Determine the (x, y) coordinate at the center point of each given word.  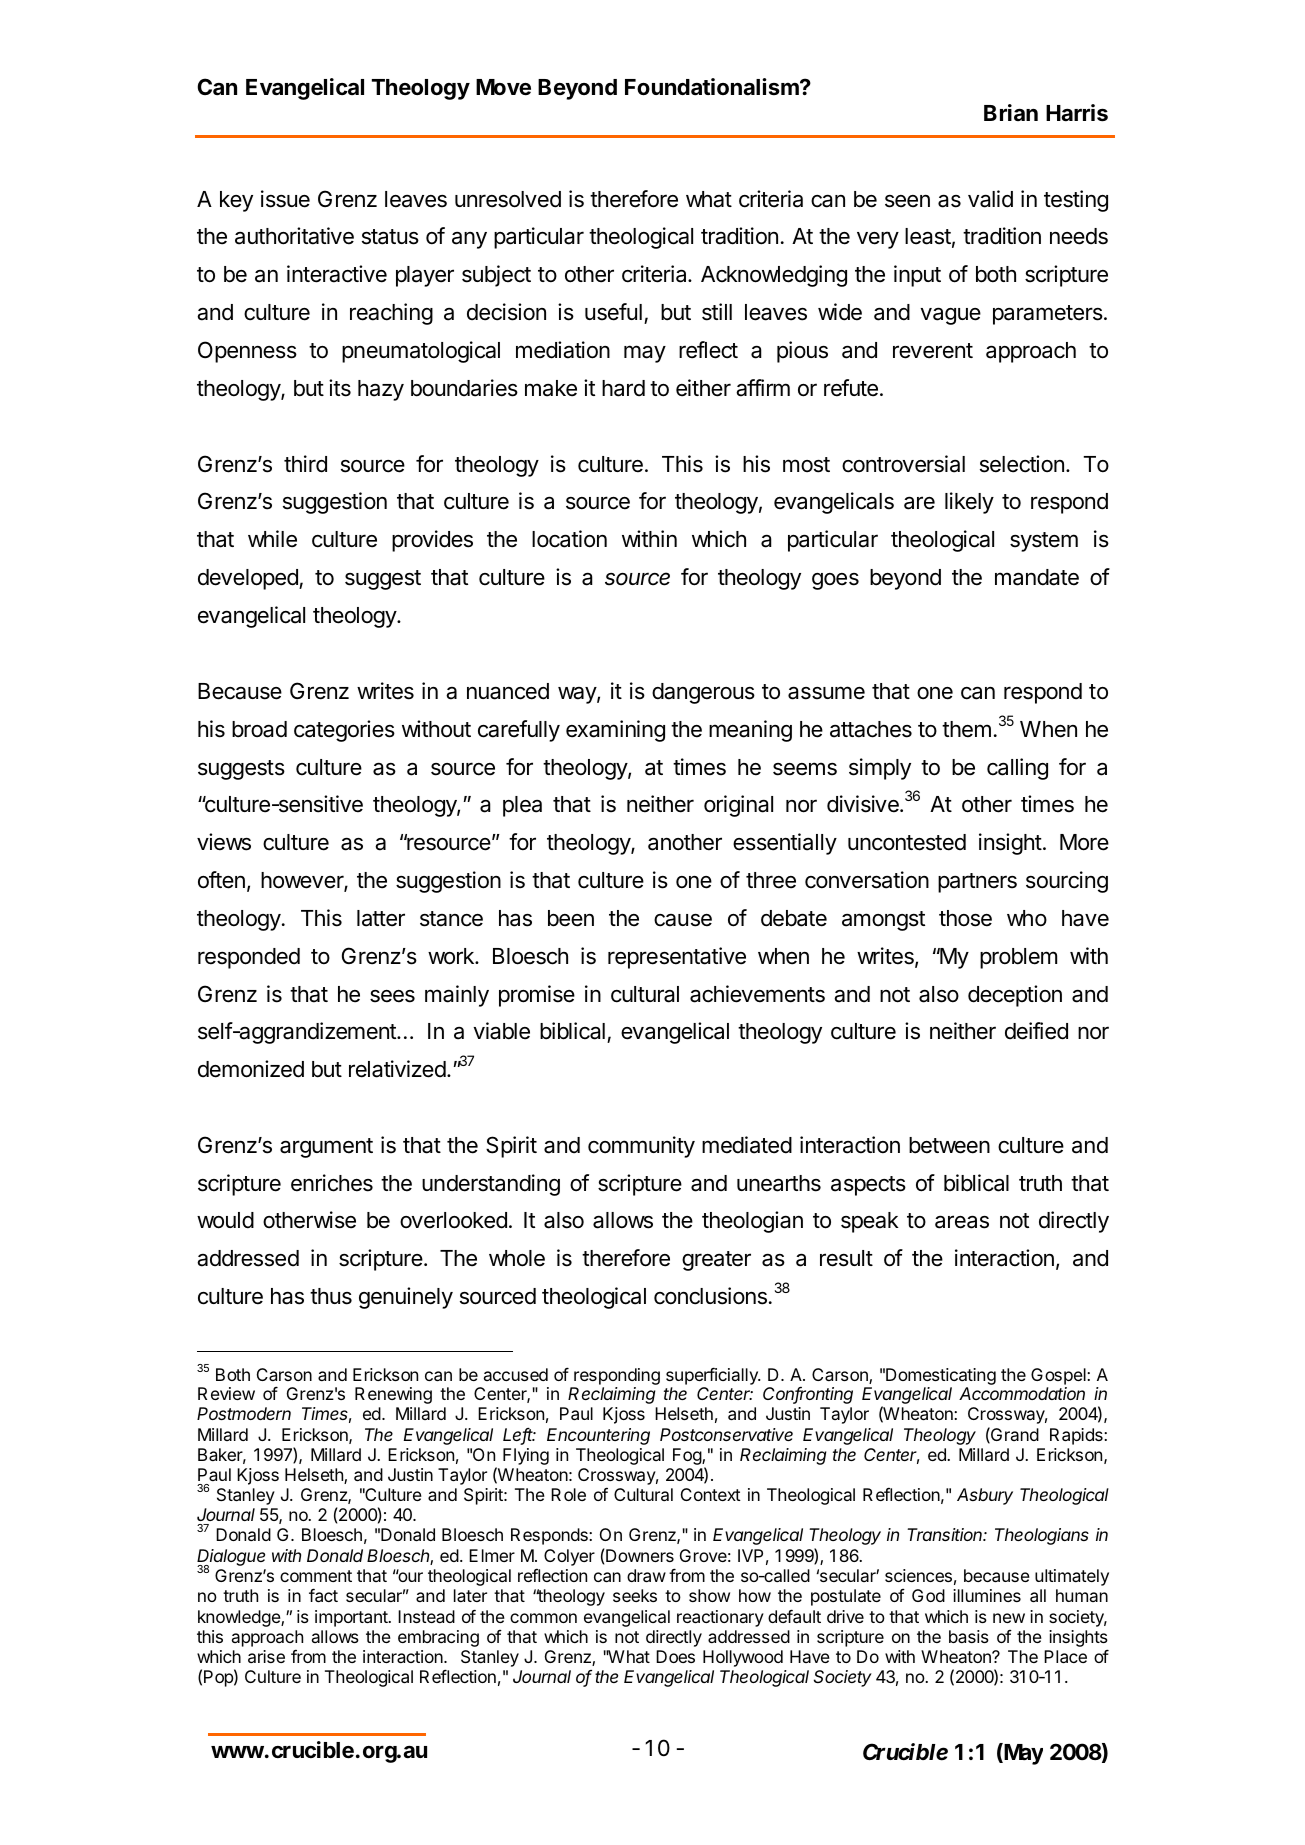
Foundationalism (713, 87)
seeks (635, 1595)
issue (285, 199)
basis (969, 1636)
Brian (1011, 112)
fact (323, 1595)
